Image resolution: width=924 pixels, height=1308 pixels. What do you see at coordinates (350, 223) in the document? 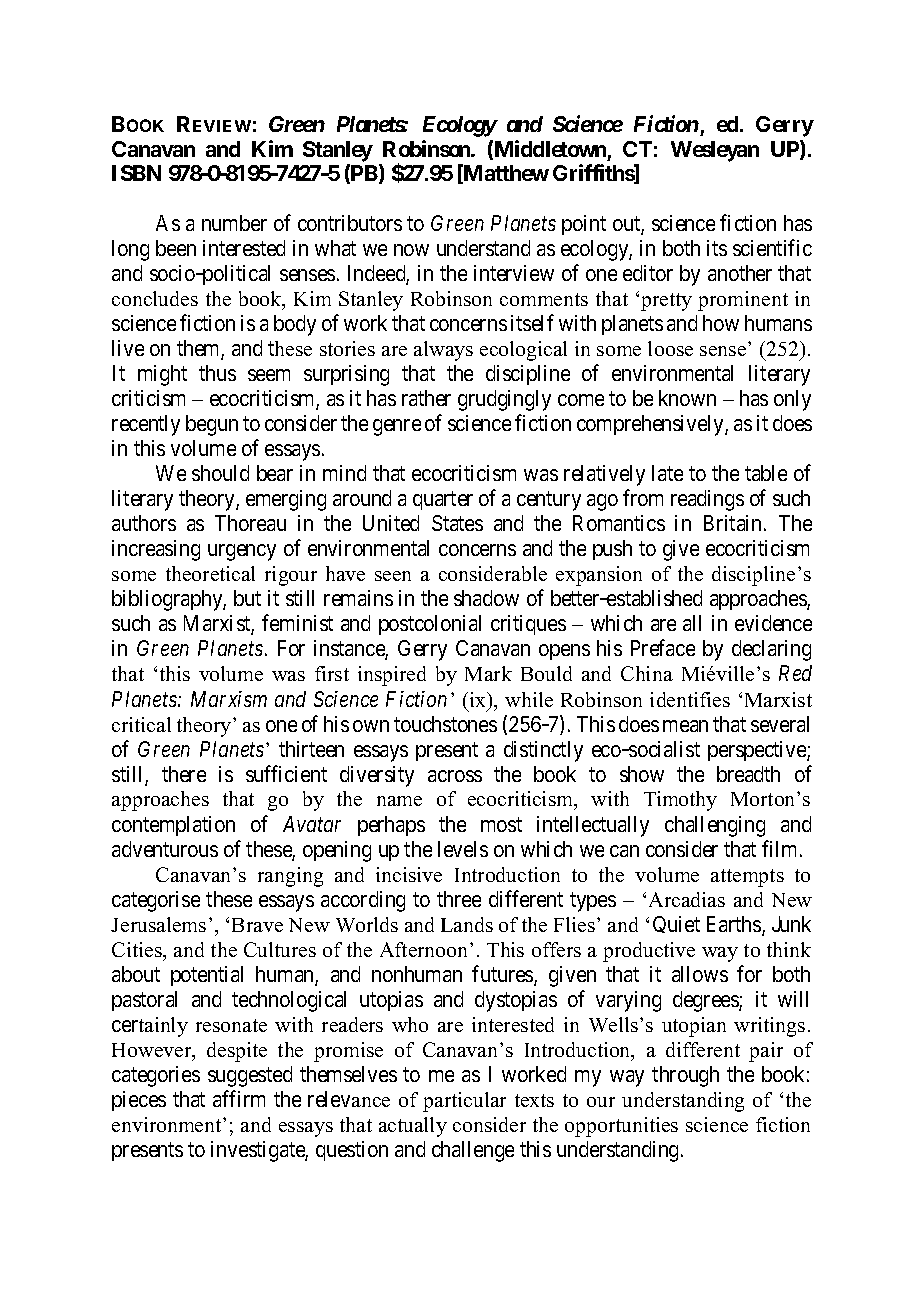
I see `contributors` at bounding box center [350, 223].
